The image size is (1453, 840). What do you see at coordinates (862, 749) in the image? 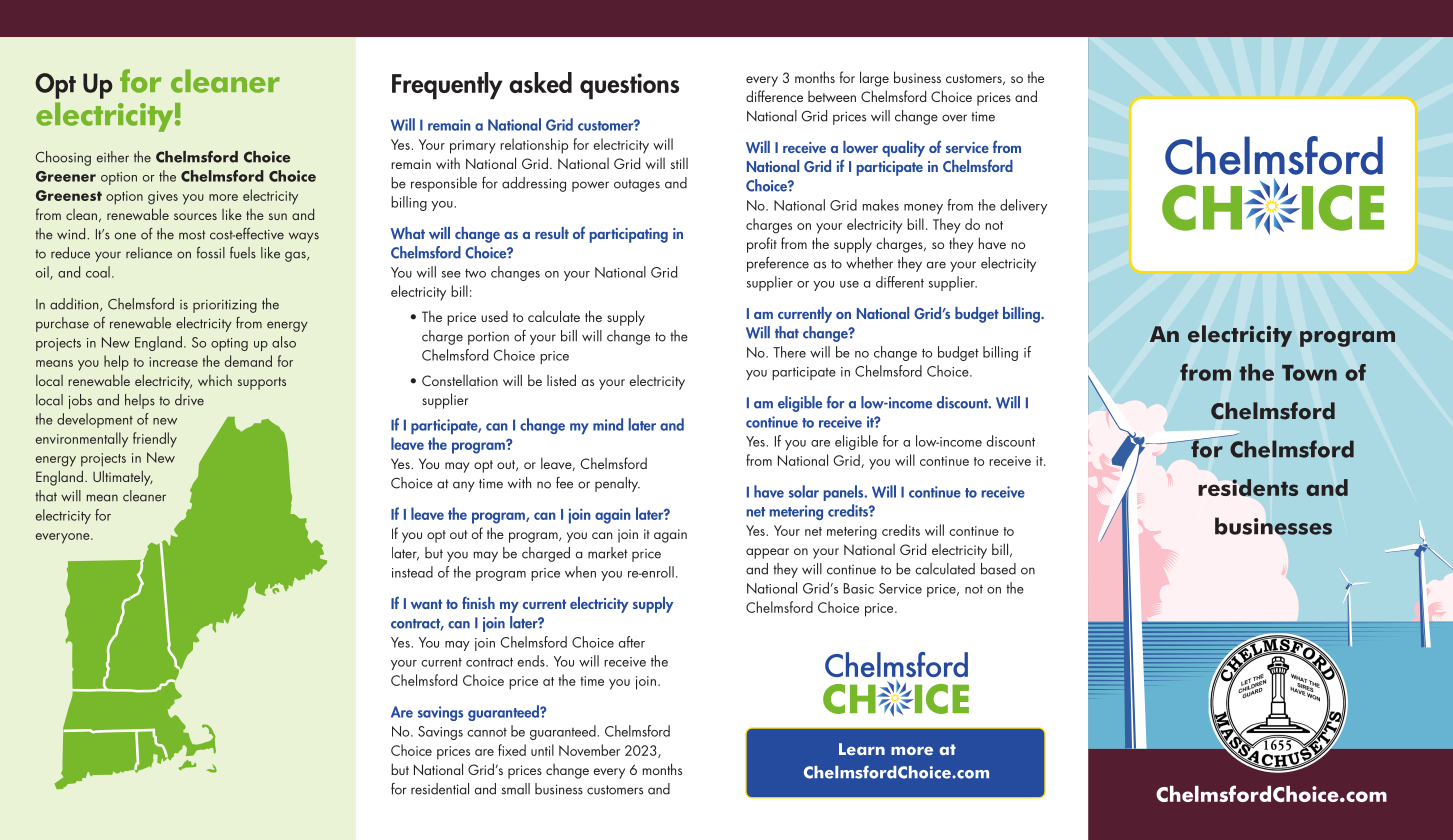
I see `Learn` at bounding box center [862, 749].
